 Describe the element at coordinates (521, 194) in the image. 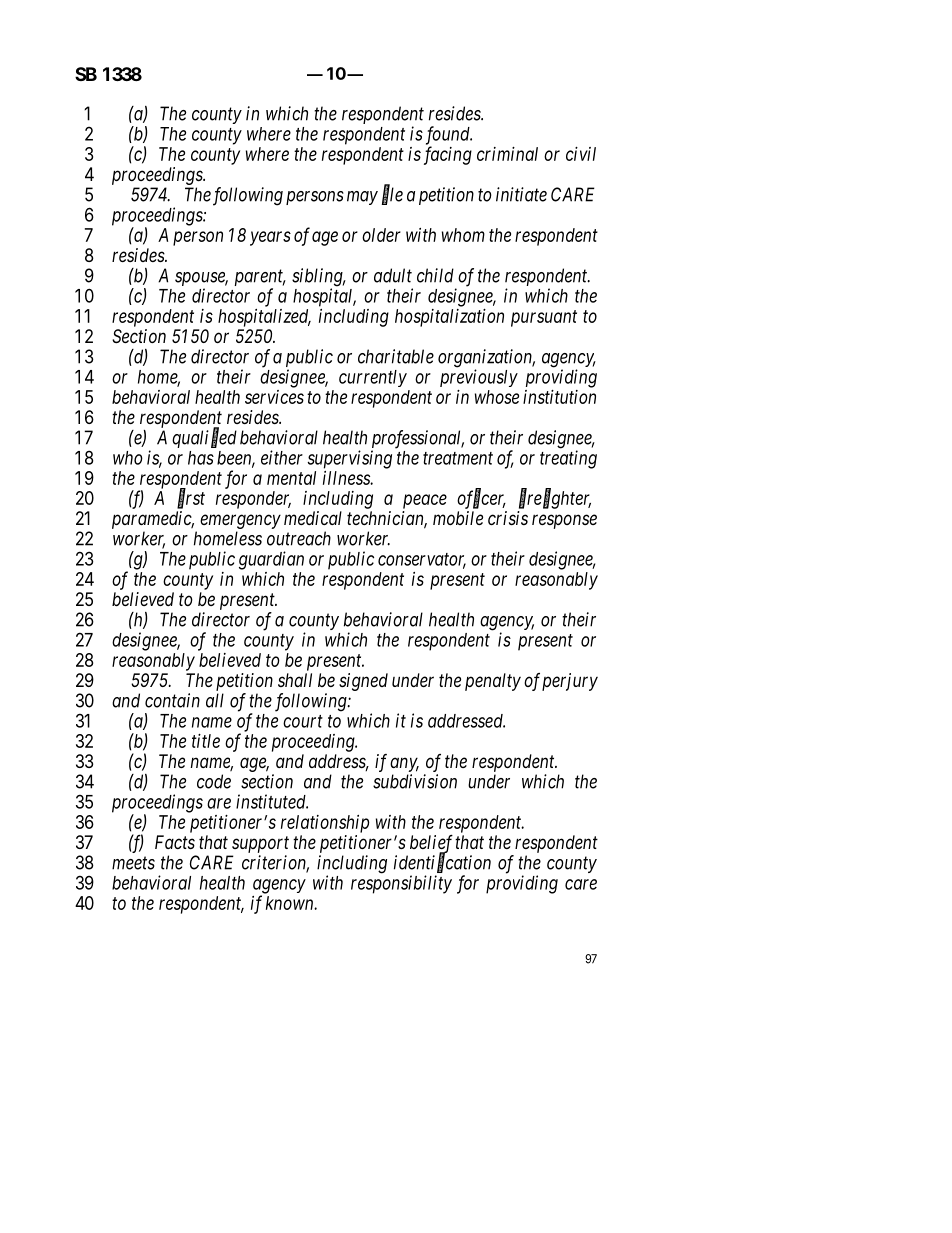

I see `initiate` at that location.
